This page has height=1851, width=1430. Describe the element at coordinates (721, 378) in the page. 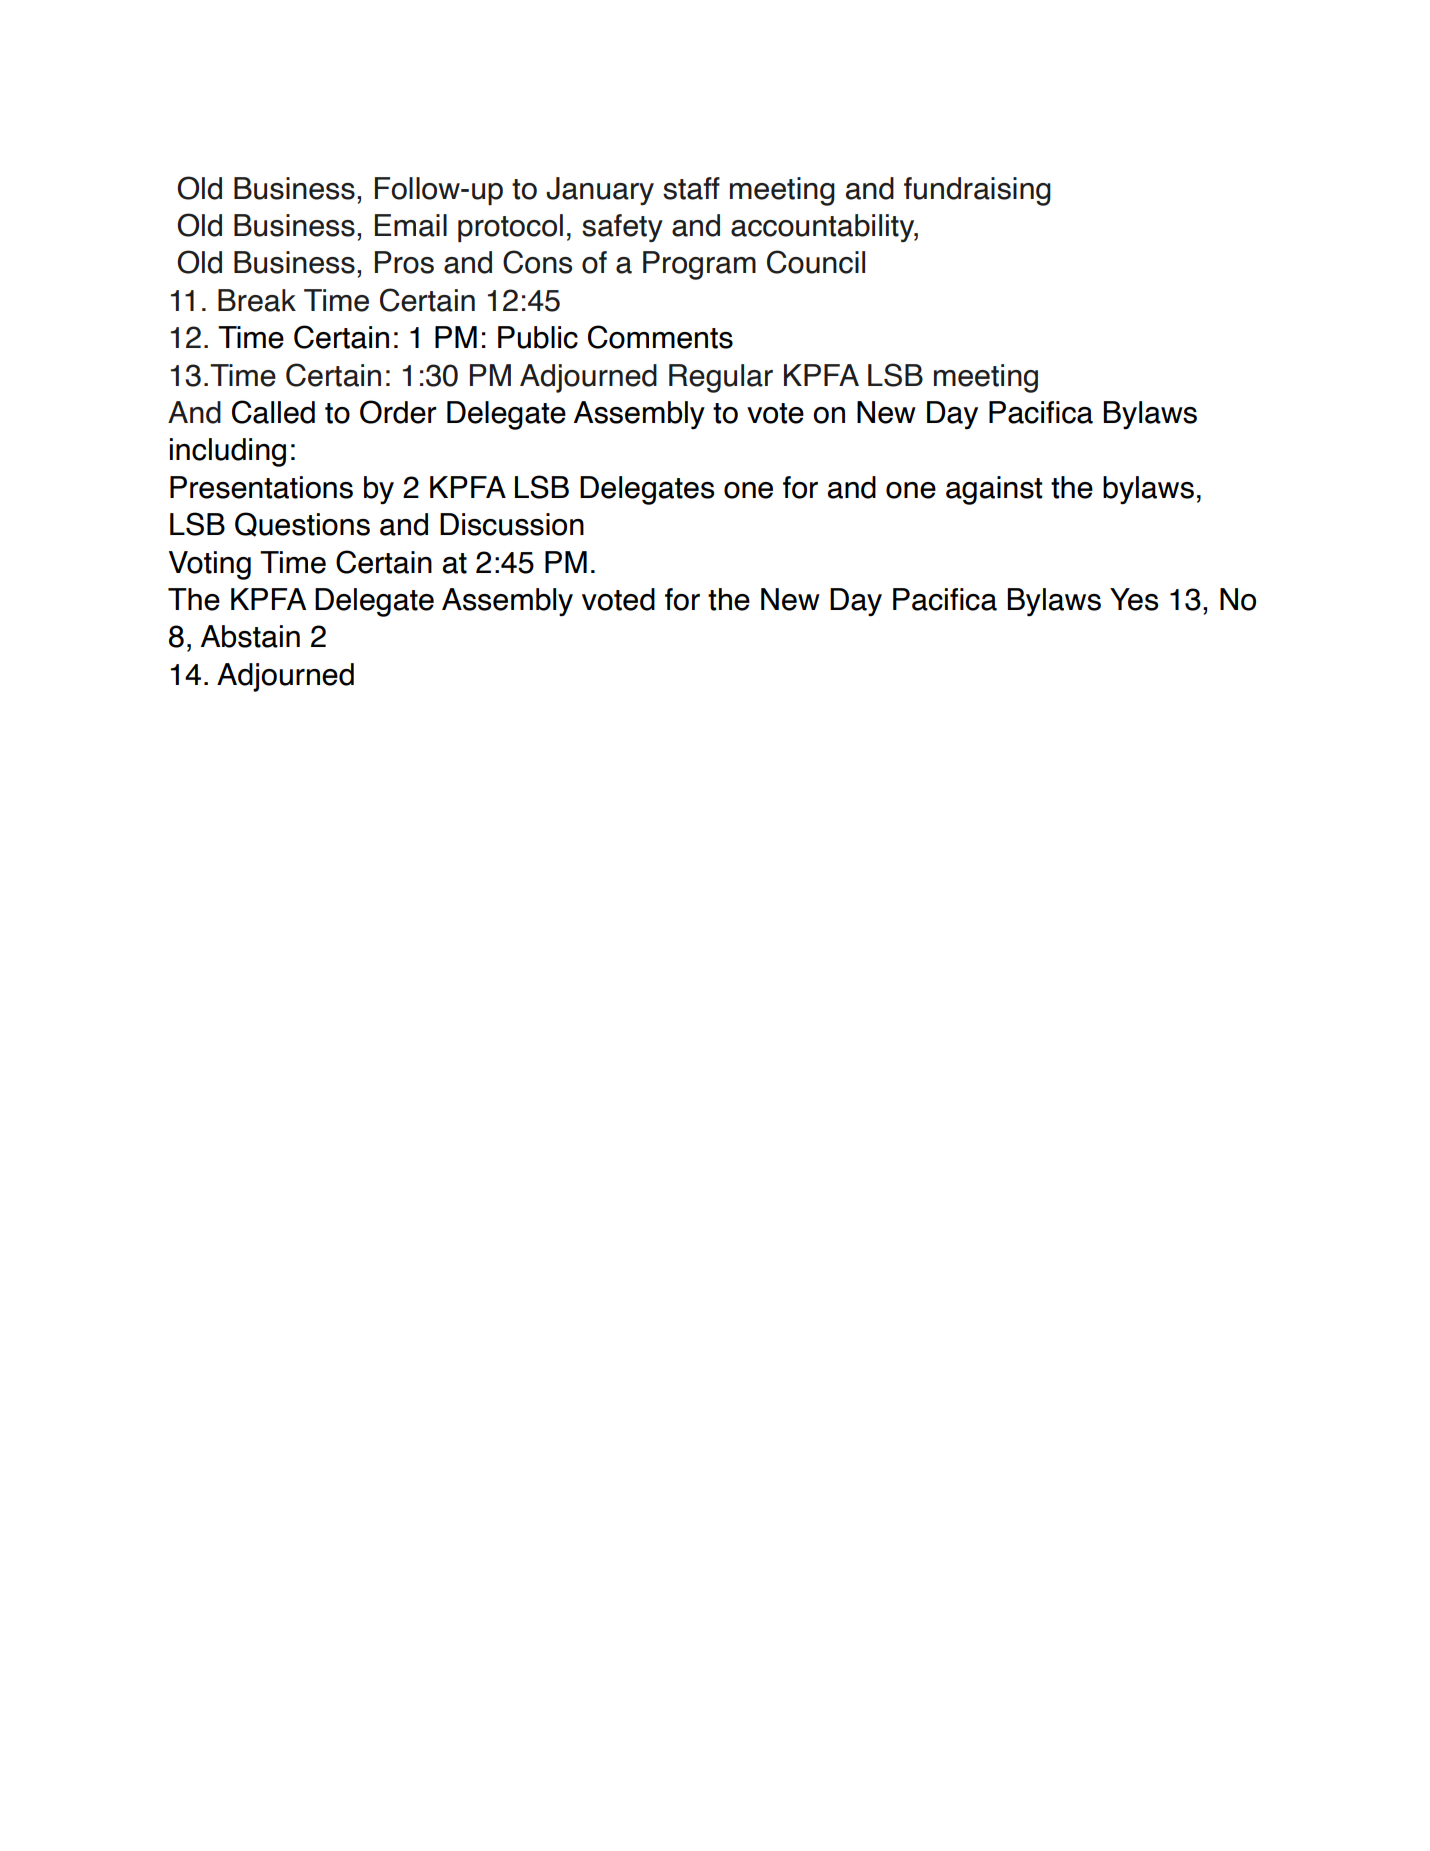

I see `Regular` at that location.
